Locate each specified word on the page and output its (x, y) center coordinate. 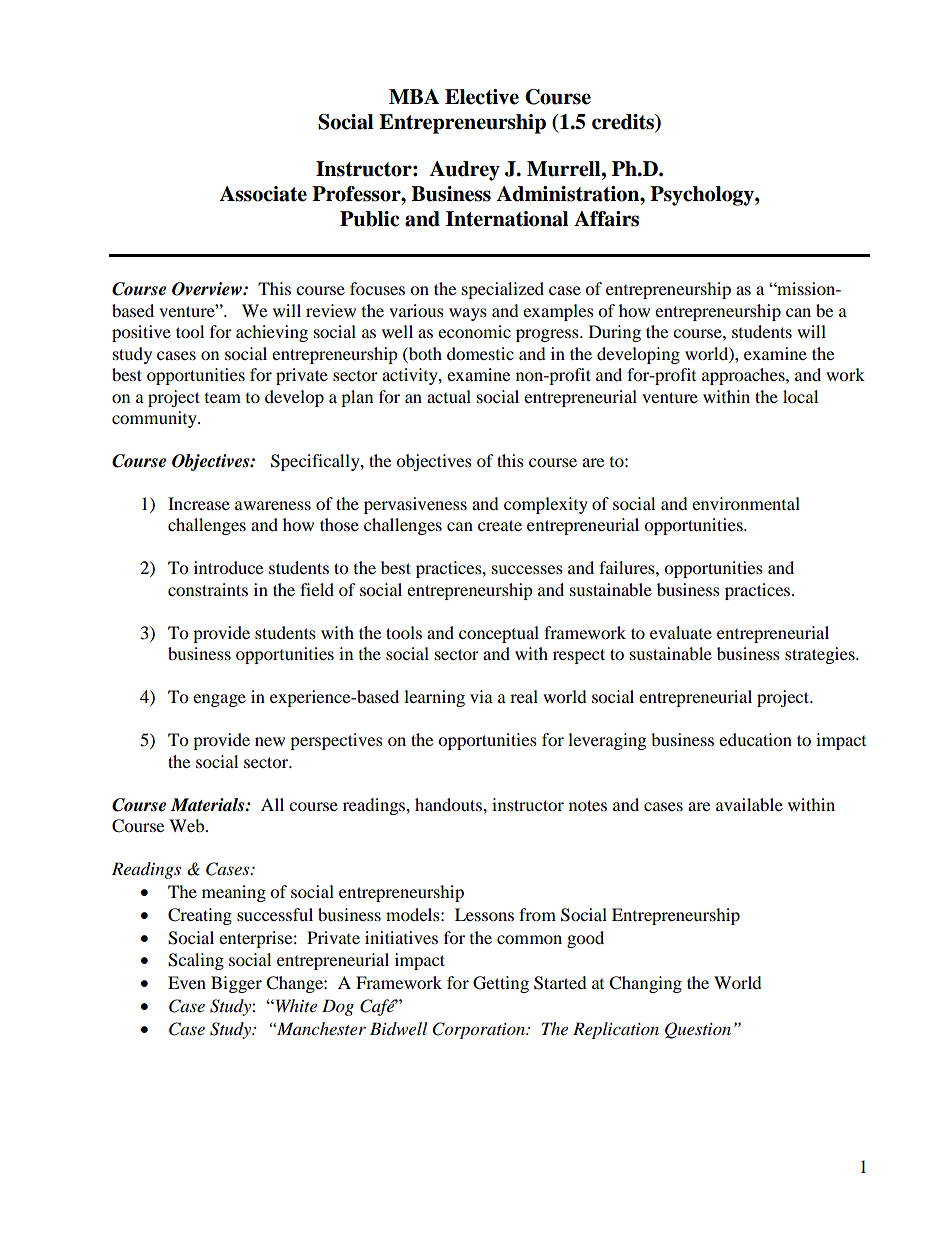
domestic (480, 353)
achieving (272, 333)
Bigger (236, 984)
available (749, 804)
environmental (746, 503)
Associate (263, 194)
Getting (501, 984)
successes (527, 569)
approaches (744, 376)
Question (698, 1030)
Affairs (606, 219)
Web (188, 825)
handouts (449, 804)
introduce (228, 567)
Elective (482, 97)
